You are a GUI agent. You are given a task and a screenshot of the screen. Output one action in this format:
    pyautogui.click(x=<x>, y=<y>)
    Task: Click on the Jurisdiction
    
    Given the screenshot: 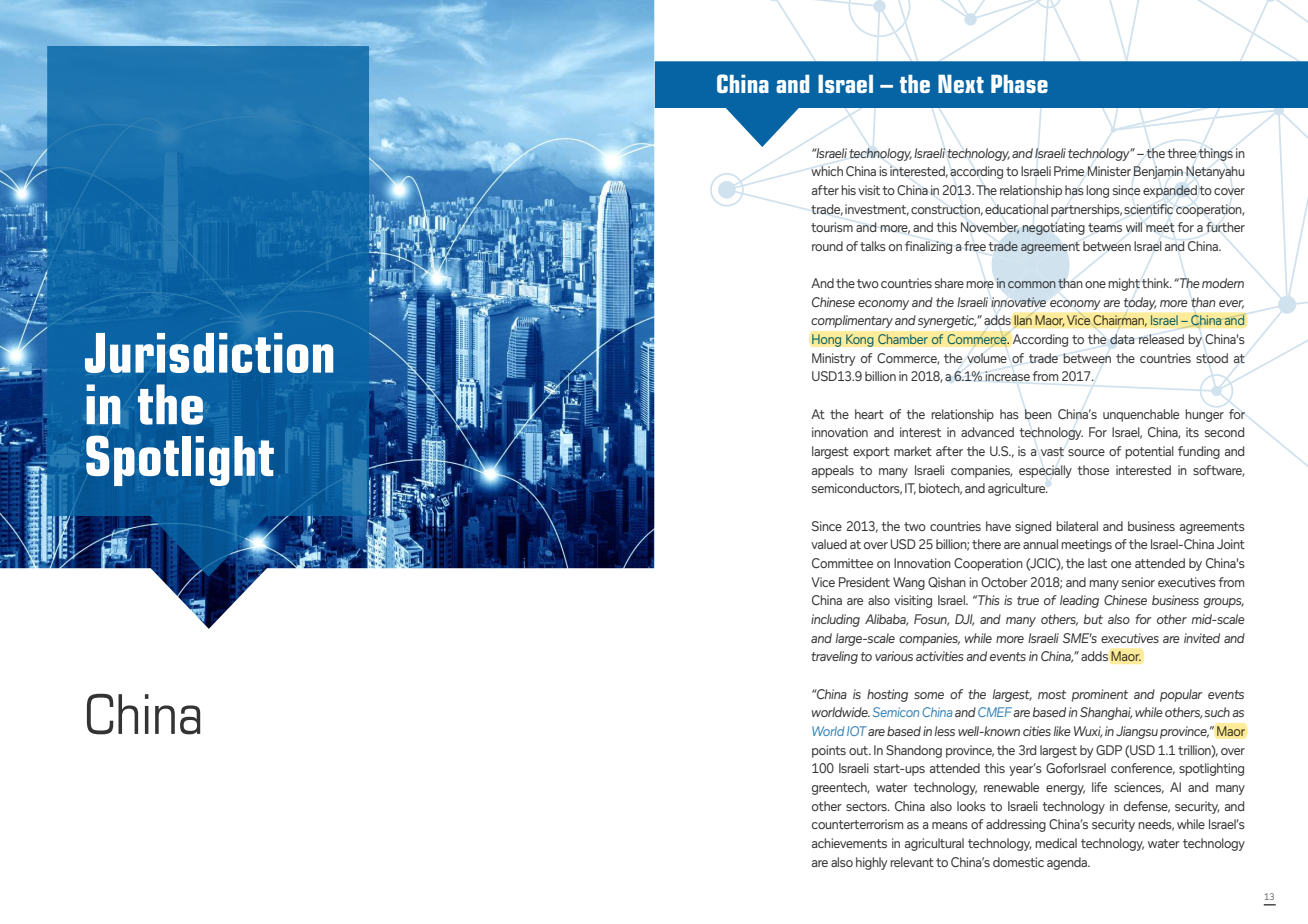 What is the action you would take?
    pyautogui.click(x=209, y=353)
